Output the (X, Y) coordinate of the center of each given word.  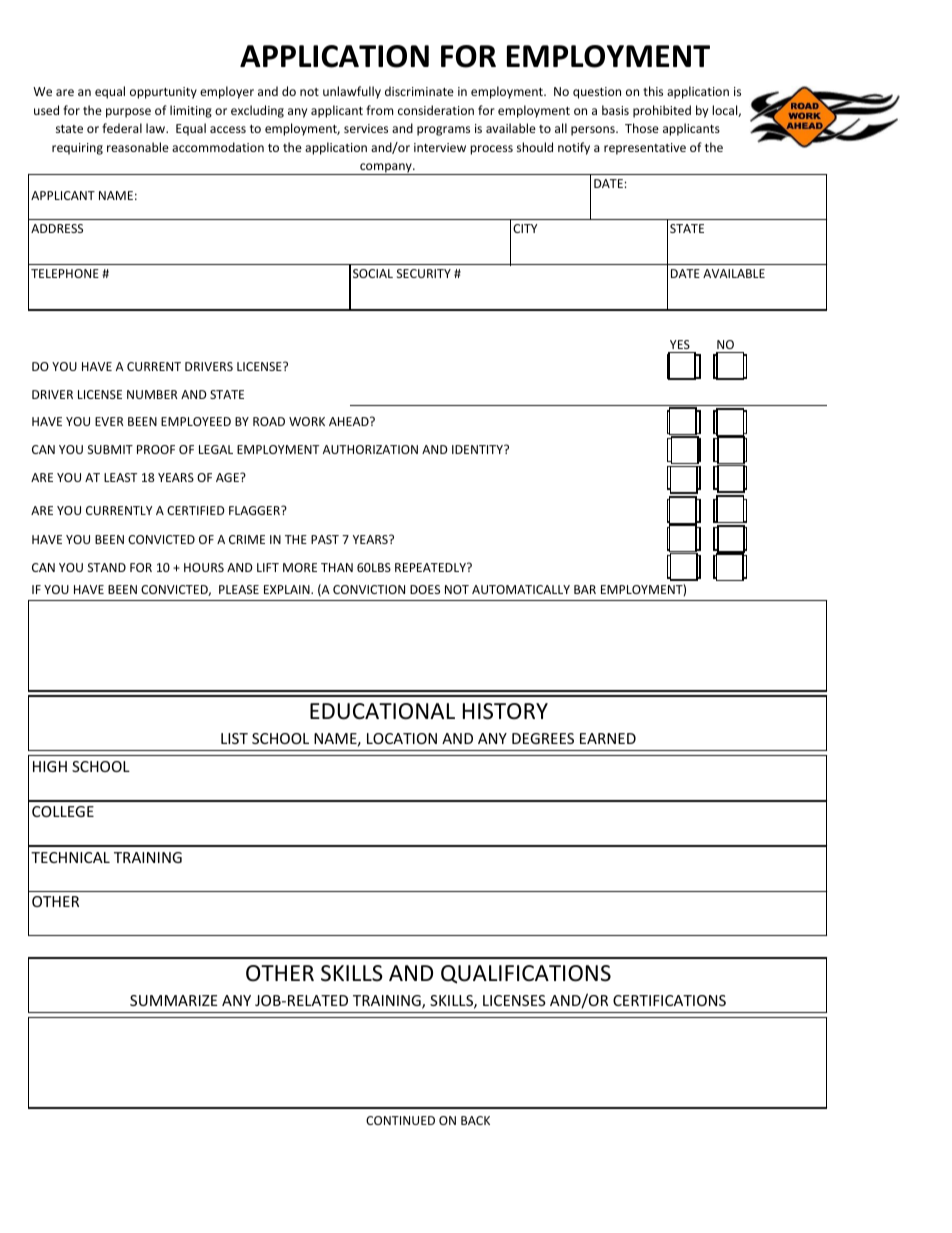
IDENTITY (478, 449)
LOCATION (402, 738)
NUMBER (152, 394)
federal (122, 128)
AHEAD (350, 421)
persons (594, 131)
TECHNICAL (70, 857)
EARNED (608, 738)
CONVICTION (369, 589)
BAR (585, 589)
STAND (107, 567)
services (366, 128)
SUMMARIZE (174, 1000)
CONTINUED (400, 1120)
